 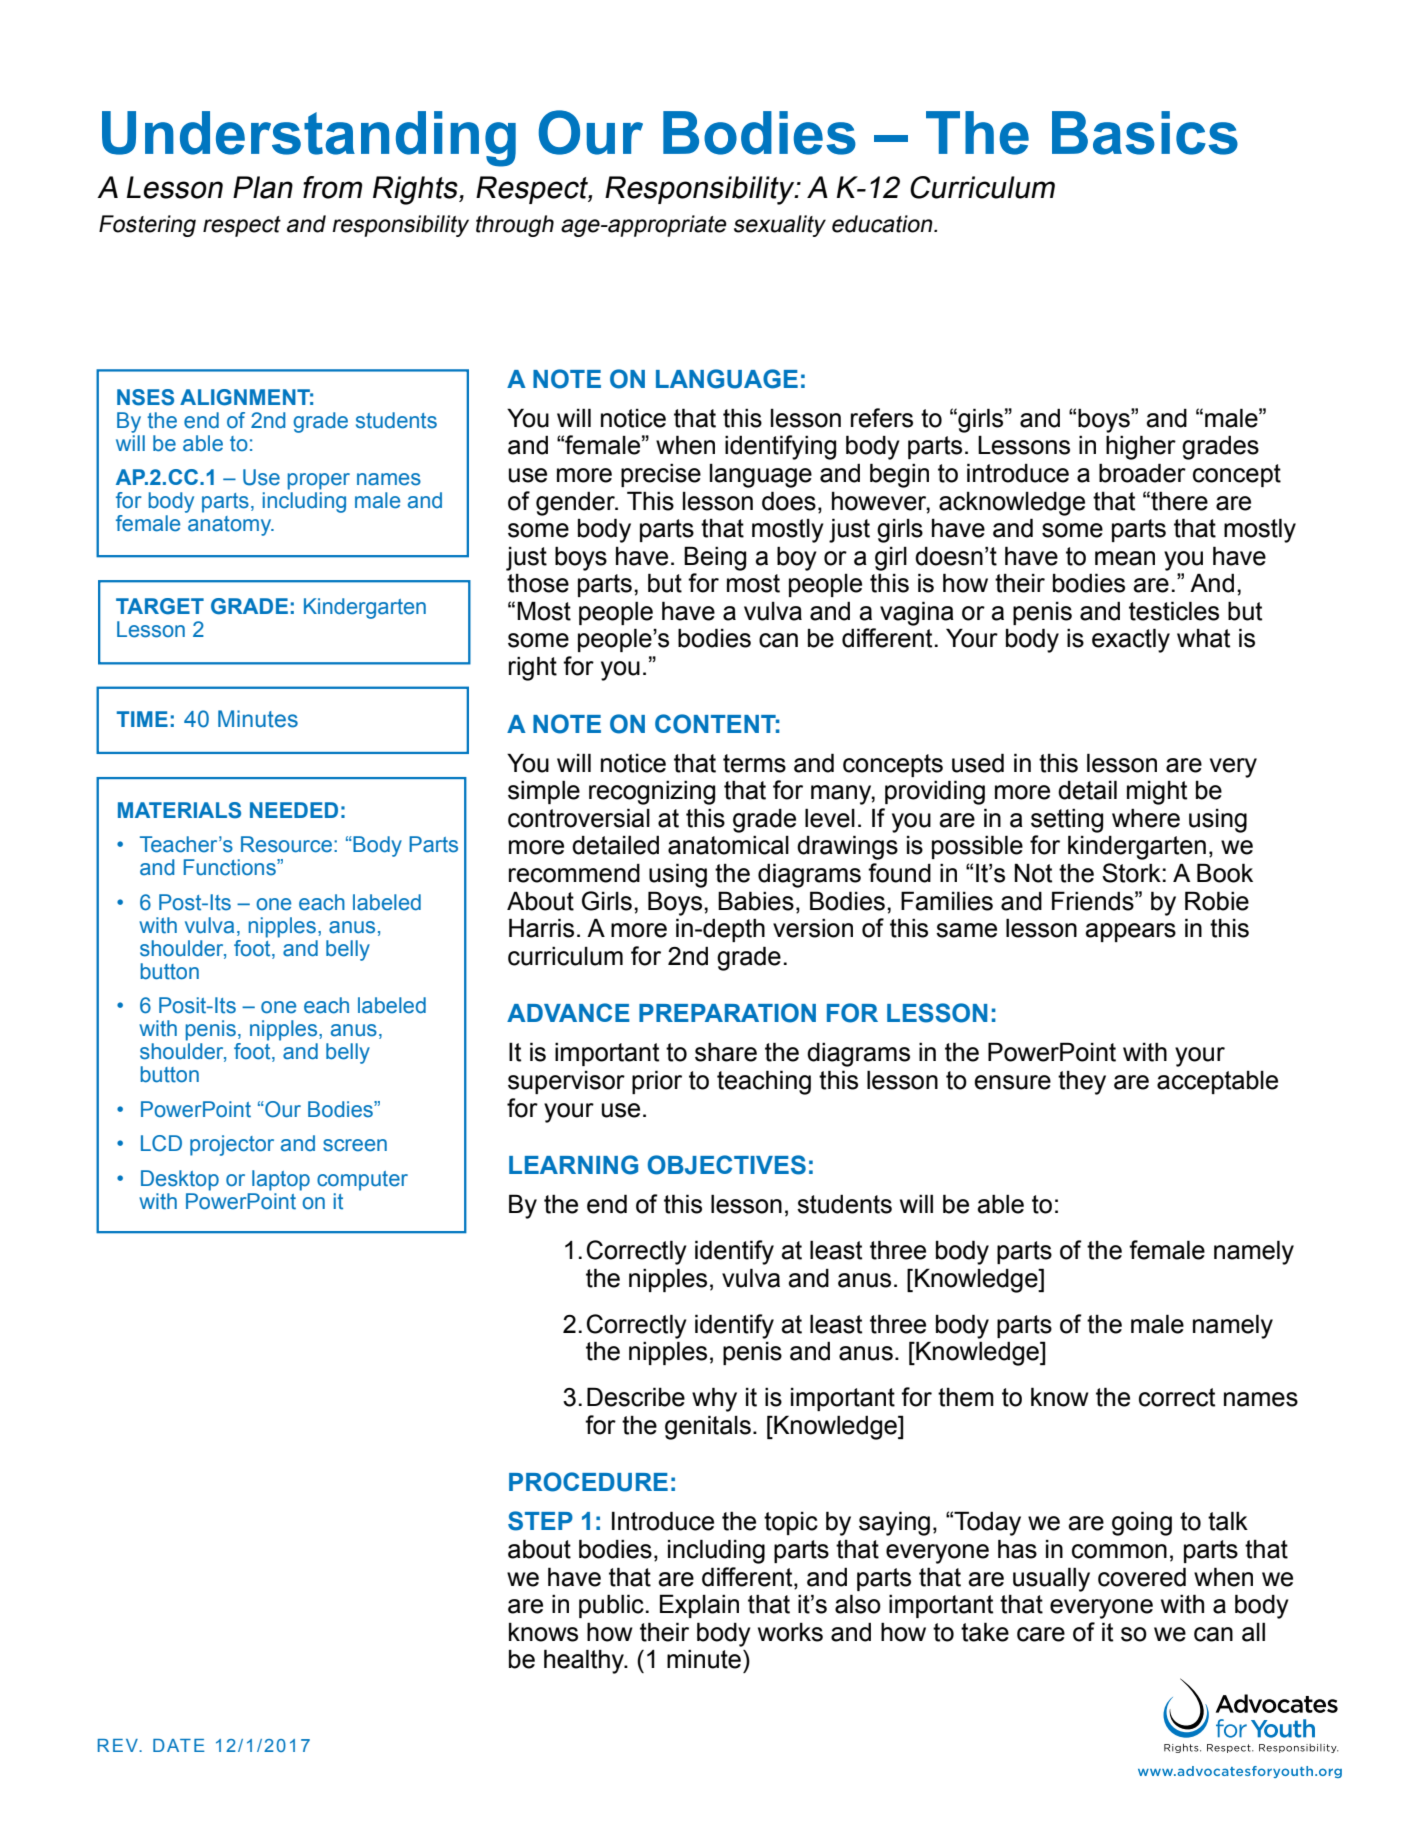 I want to click on OBJECTIVES, so click(x=727, y=1165).
